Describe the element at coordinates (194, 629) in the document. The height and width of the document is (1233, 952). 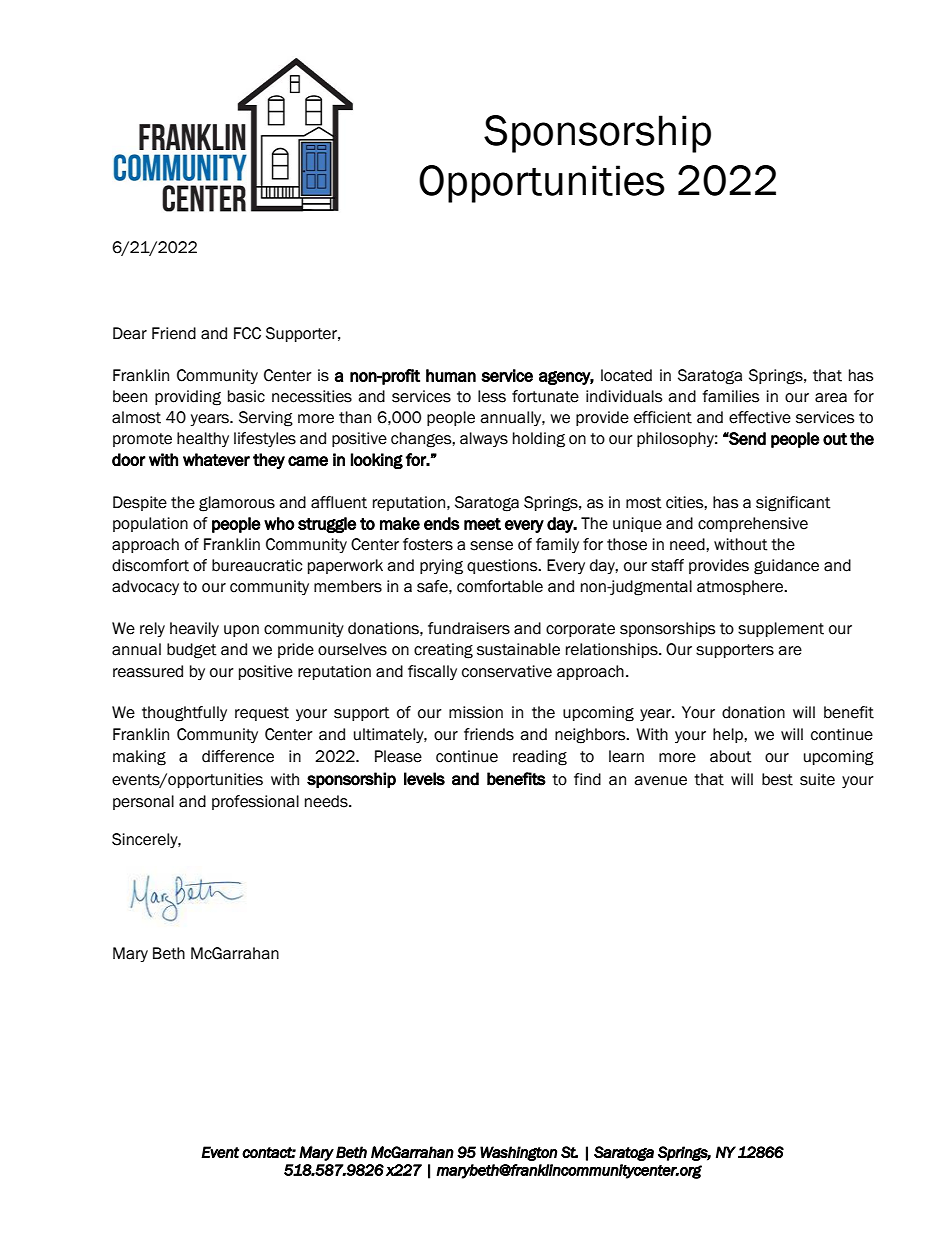
I see `heavily` at that location.
